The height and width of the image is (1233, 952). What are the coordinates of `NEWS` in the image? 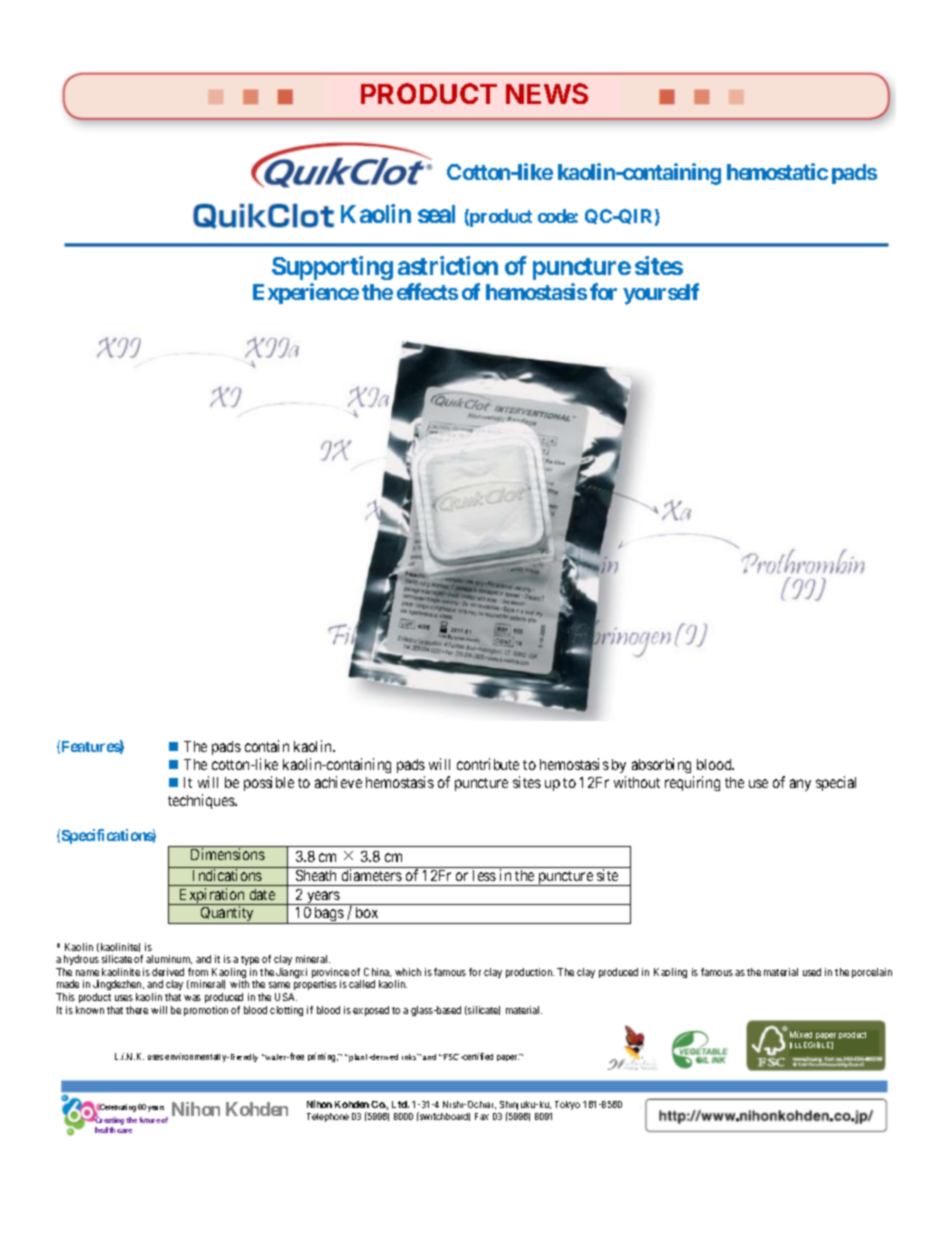 It's located at (547, 93).
